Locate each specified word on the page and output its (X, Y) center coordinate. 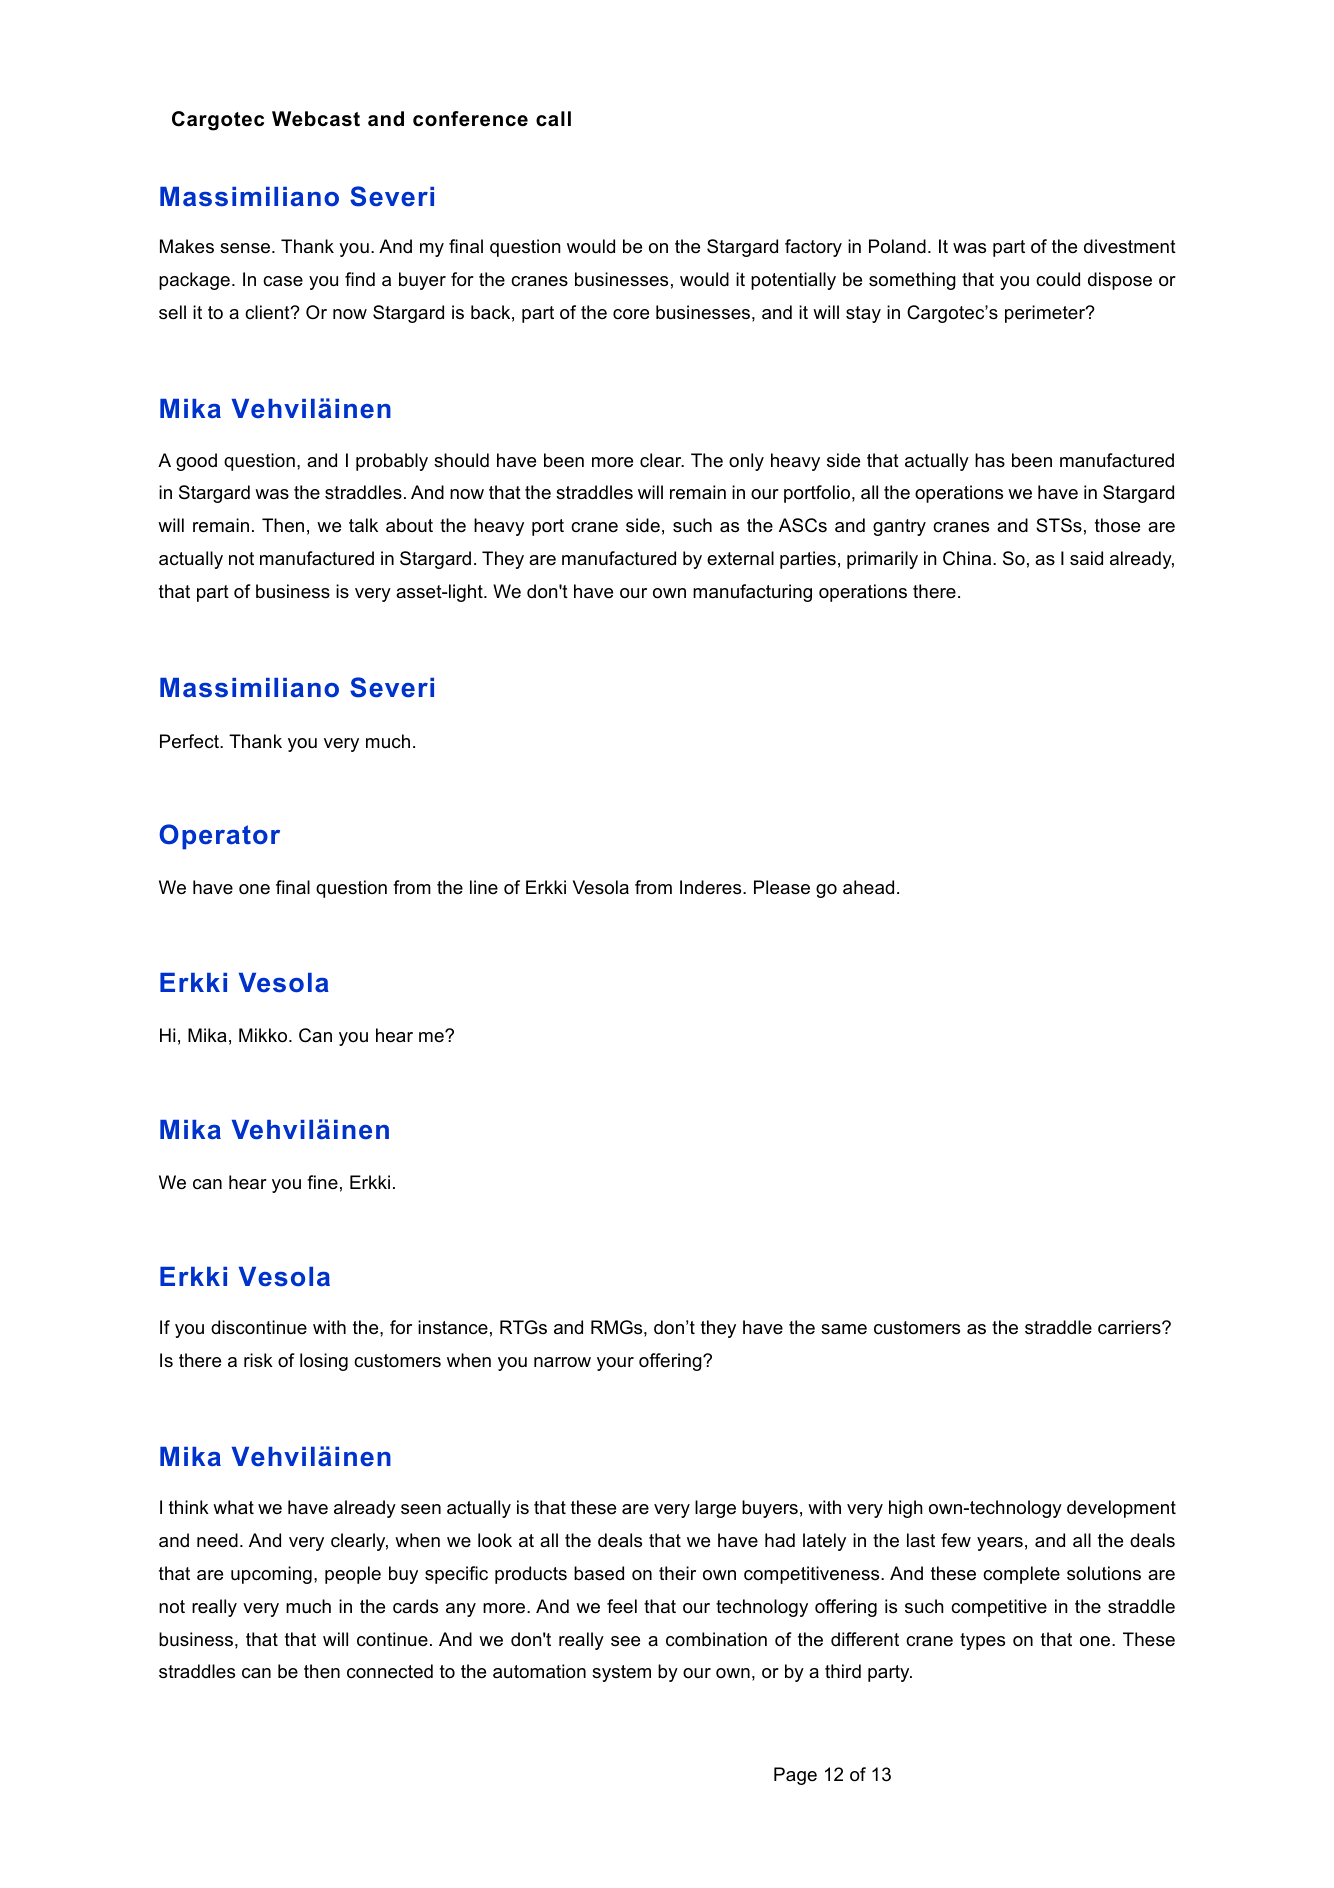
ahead (868, 887)
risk (258, 1360)
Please (782, 887)
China (968, 558)
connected (390, 1671)
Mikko (264, 1035)
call (553, 119)
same (844, 1329)
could (1058, 279)
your (615, 1364)
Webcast (316, 119)
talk (363, 525)
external (740, 558)
